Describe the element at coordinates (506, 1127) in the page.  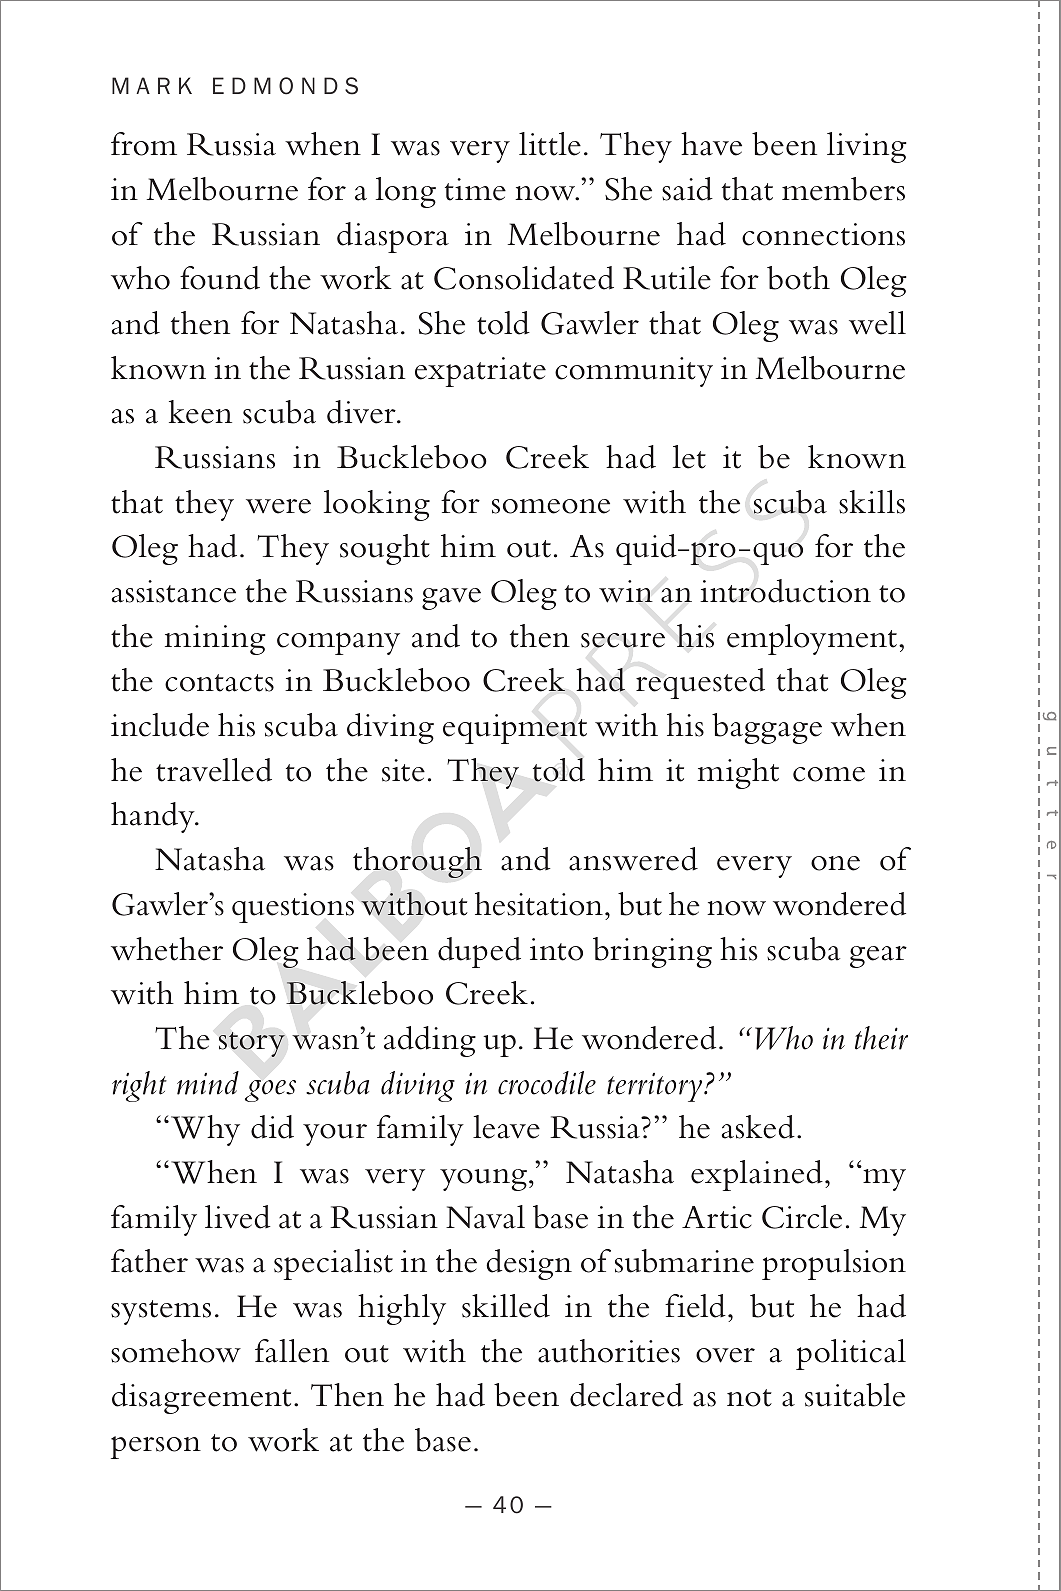
I see `leave` at that location.
